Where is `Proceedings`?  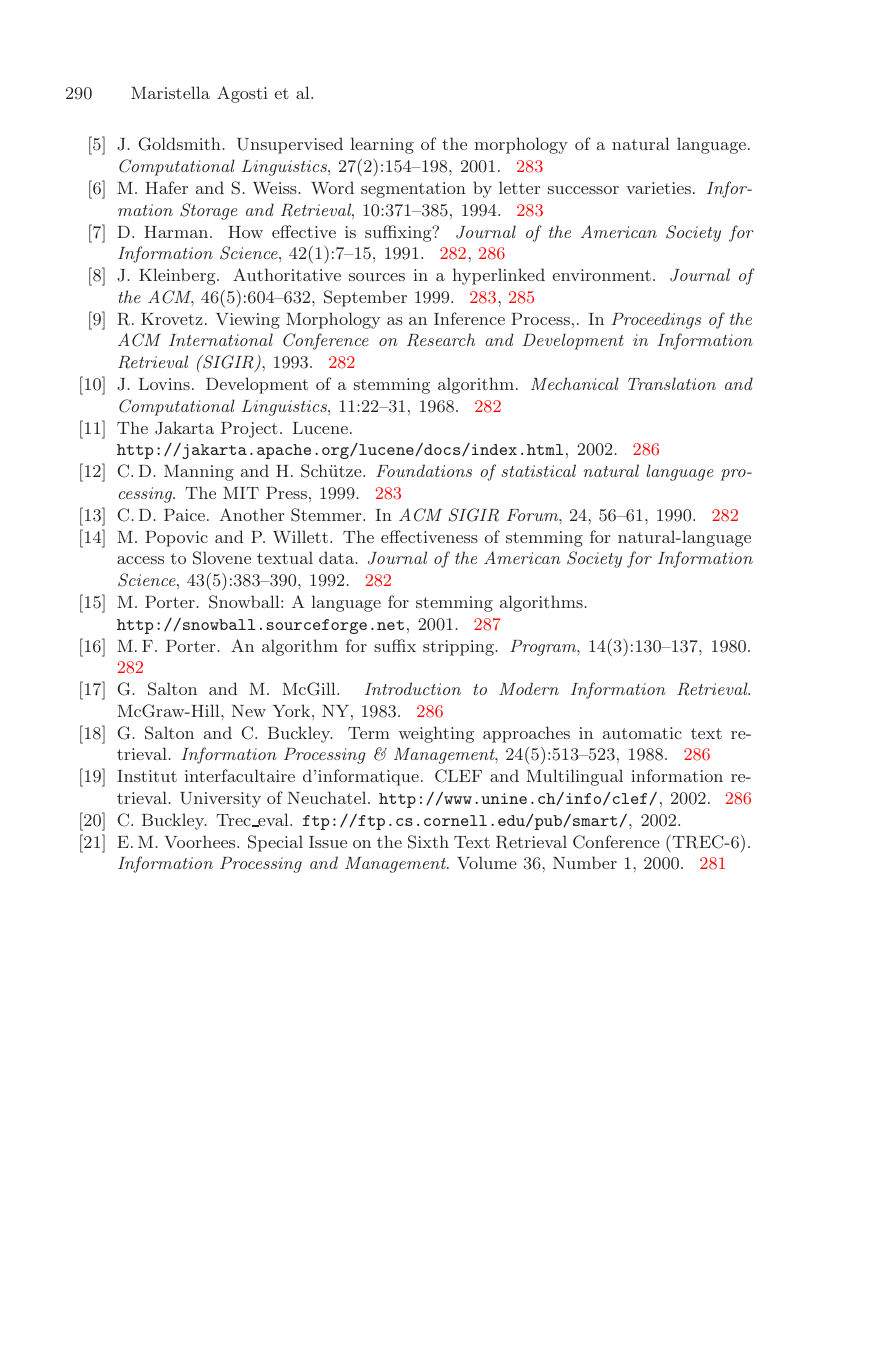
Proceedings is located at coordinates (656, 320).
